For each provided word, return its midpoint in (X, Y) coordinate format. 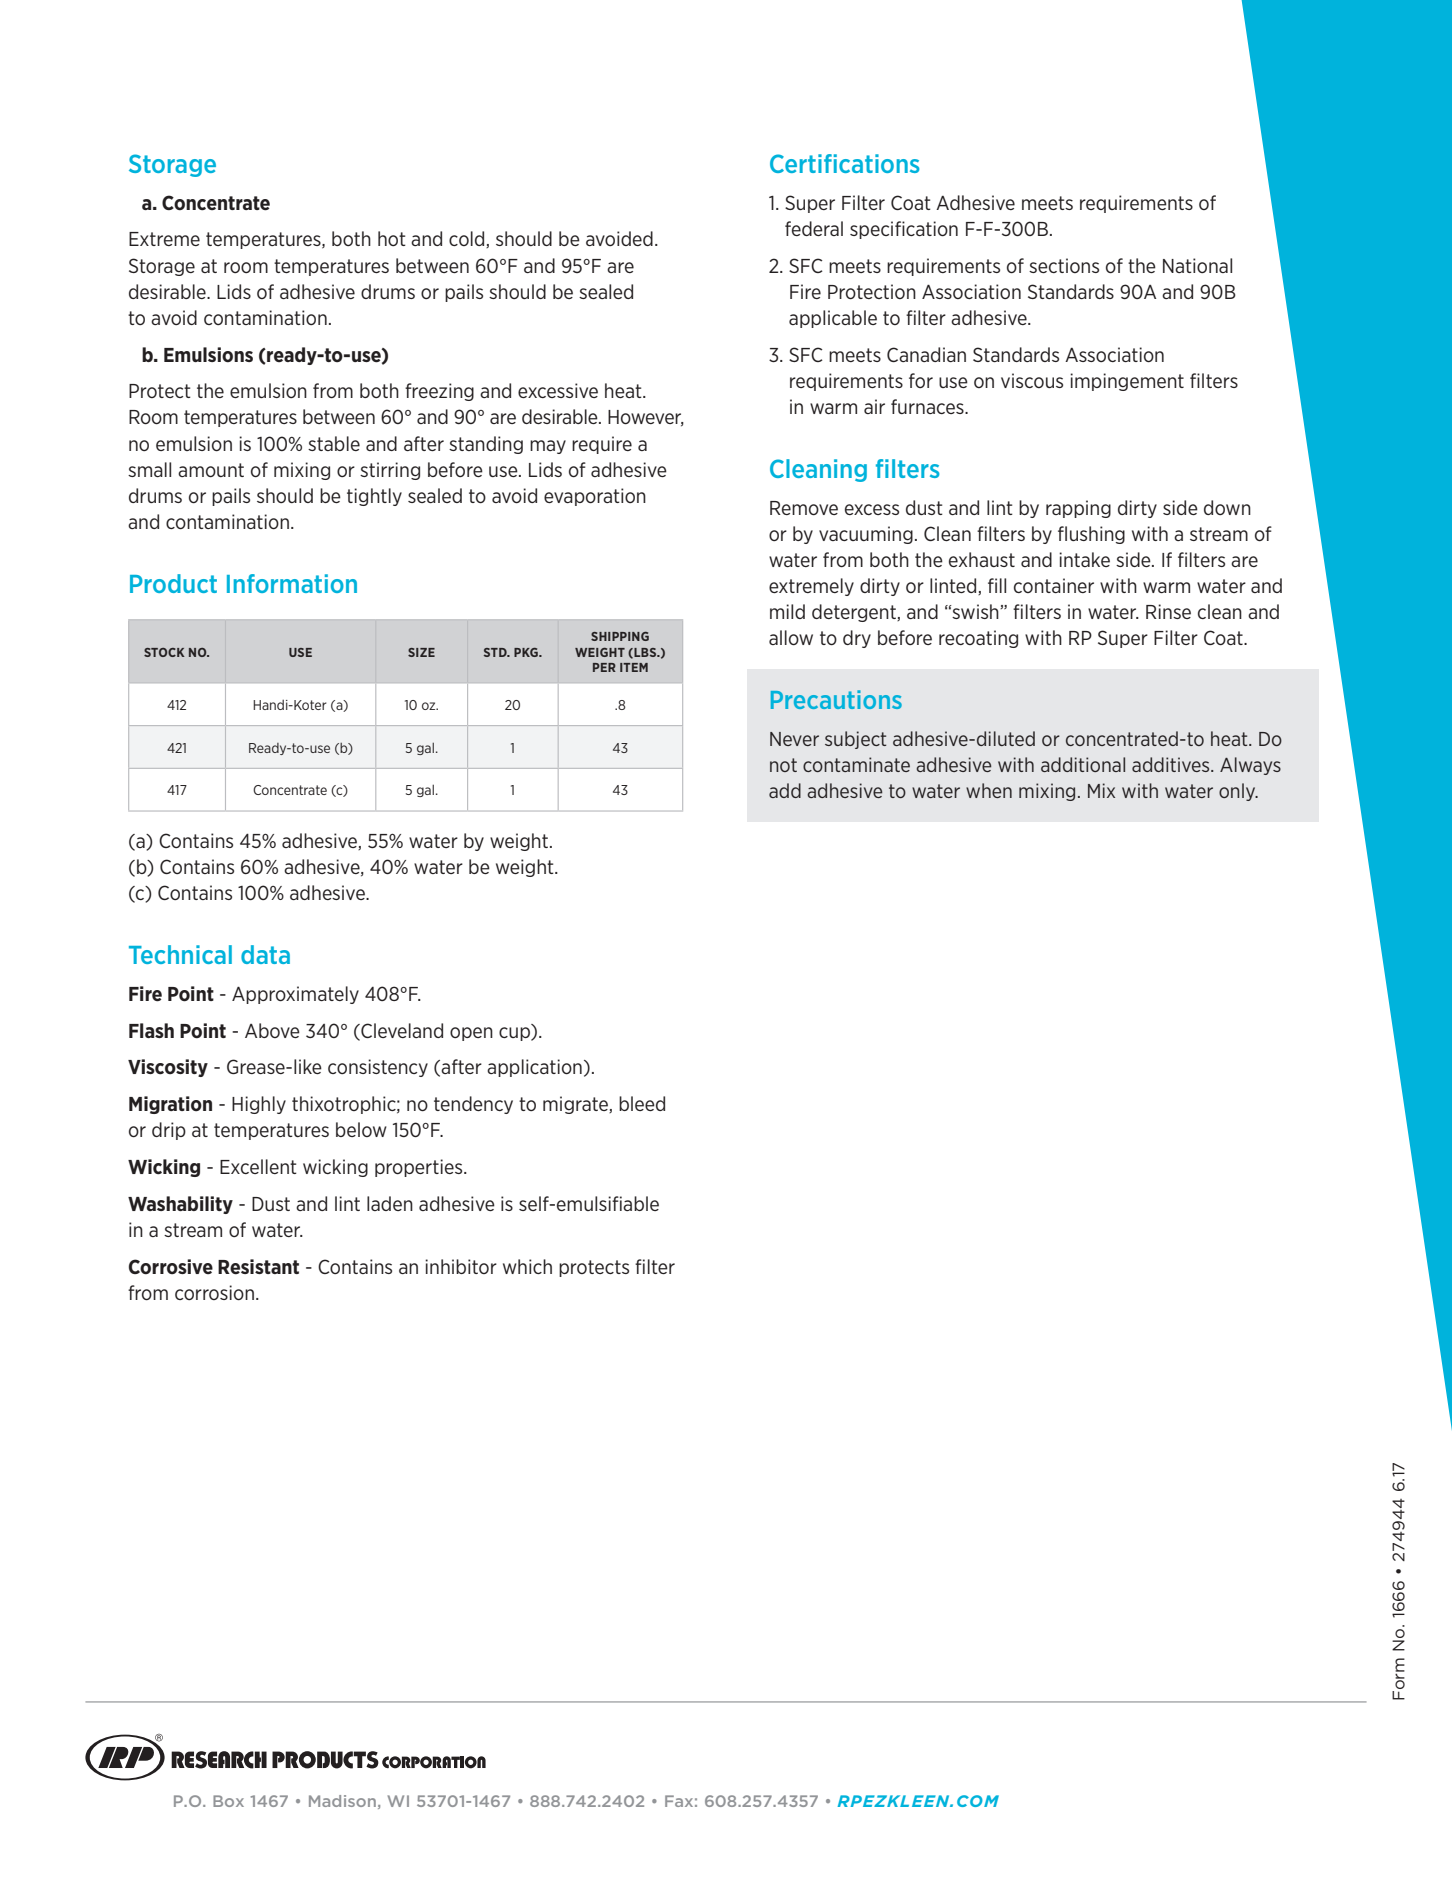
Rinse (1168, 611)
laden (390, 1203)
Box (228, 1801)
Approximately (295, 995)
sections (1064, 265)
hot (392, 238)
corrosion (214, 1292)
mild (787, 611)
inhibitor (461, 1266)
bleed (642, 1103)
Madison (342, 1801)
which (527, 1266)
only (1238, 792)
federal (814, 228)
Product (173, 583)
